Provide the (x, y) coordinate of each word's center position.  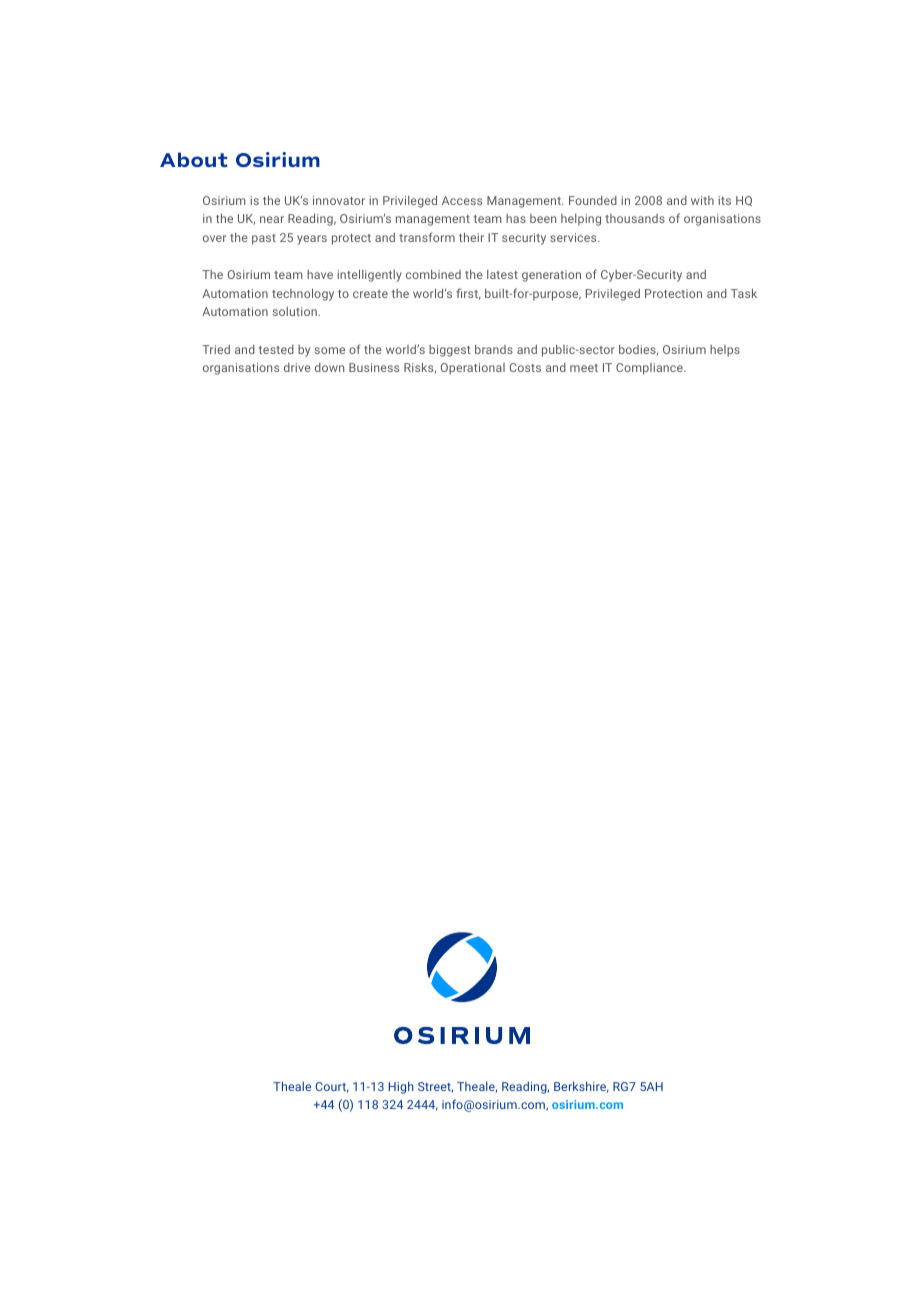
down (329, 367)
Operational (473, 369)
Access (462, 200)
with (702, 200)
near (272, 219)
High (401, 1087)
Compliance (650, 369)
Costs (525, 367)
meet (584, 368)
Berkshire (581, 1087)
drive (297, 367)
